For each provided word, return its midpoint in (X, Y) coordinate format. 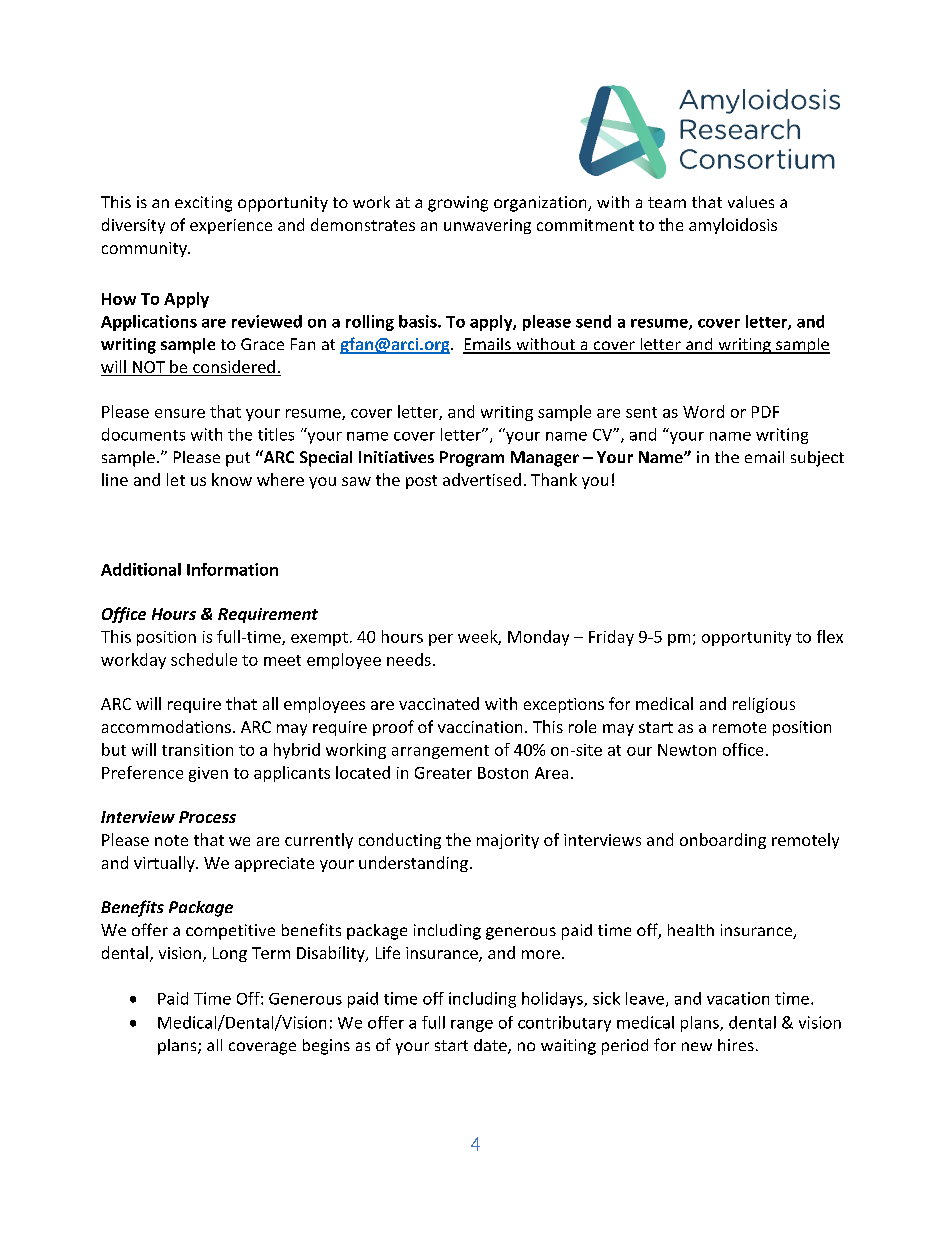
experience (231, 226)
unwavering (487, 226)
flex (830, 636)
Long (230, 954)
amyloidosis (733, 226)
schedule (204, 659)
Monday (538, 638)
